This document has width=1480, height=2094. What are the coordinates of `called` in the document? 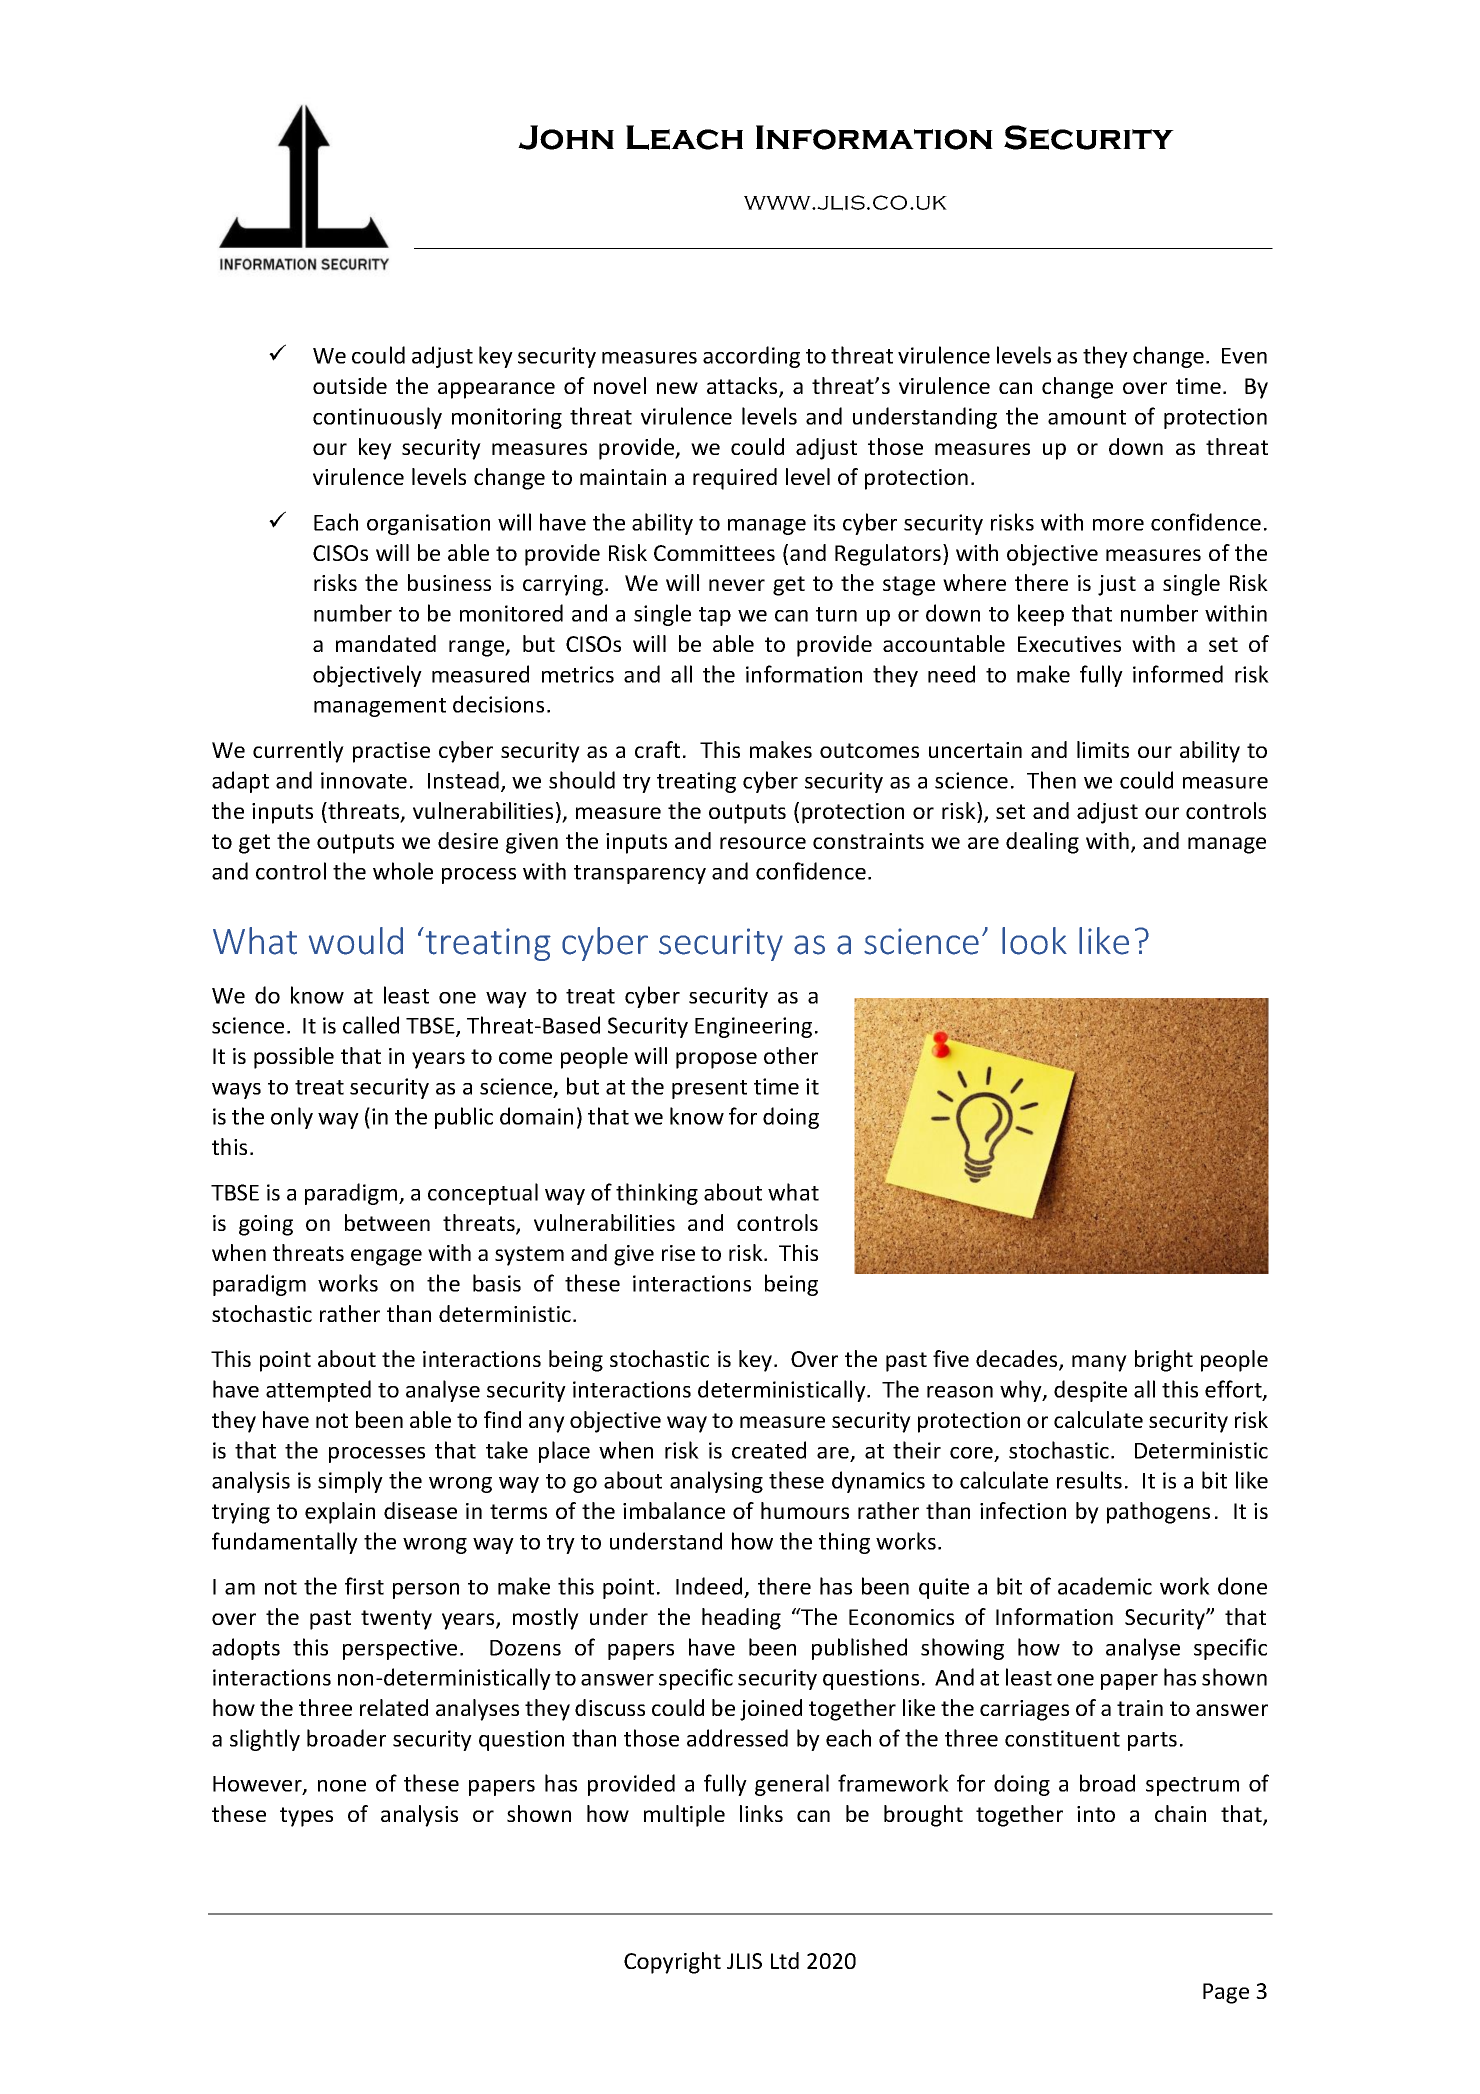 It's located at (371, 1025).
